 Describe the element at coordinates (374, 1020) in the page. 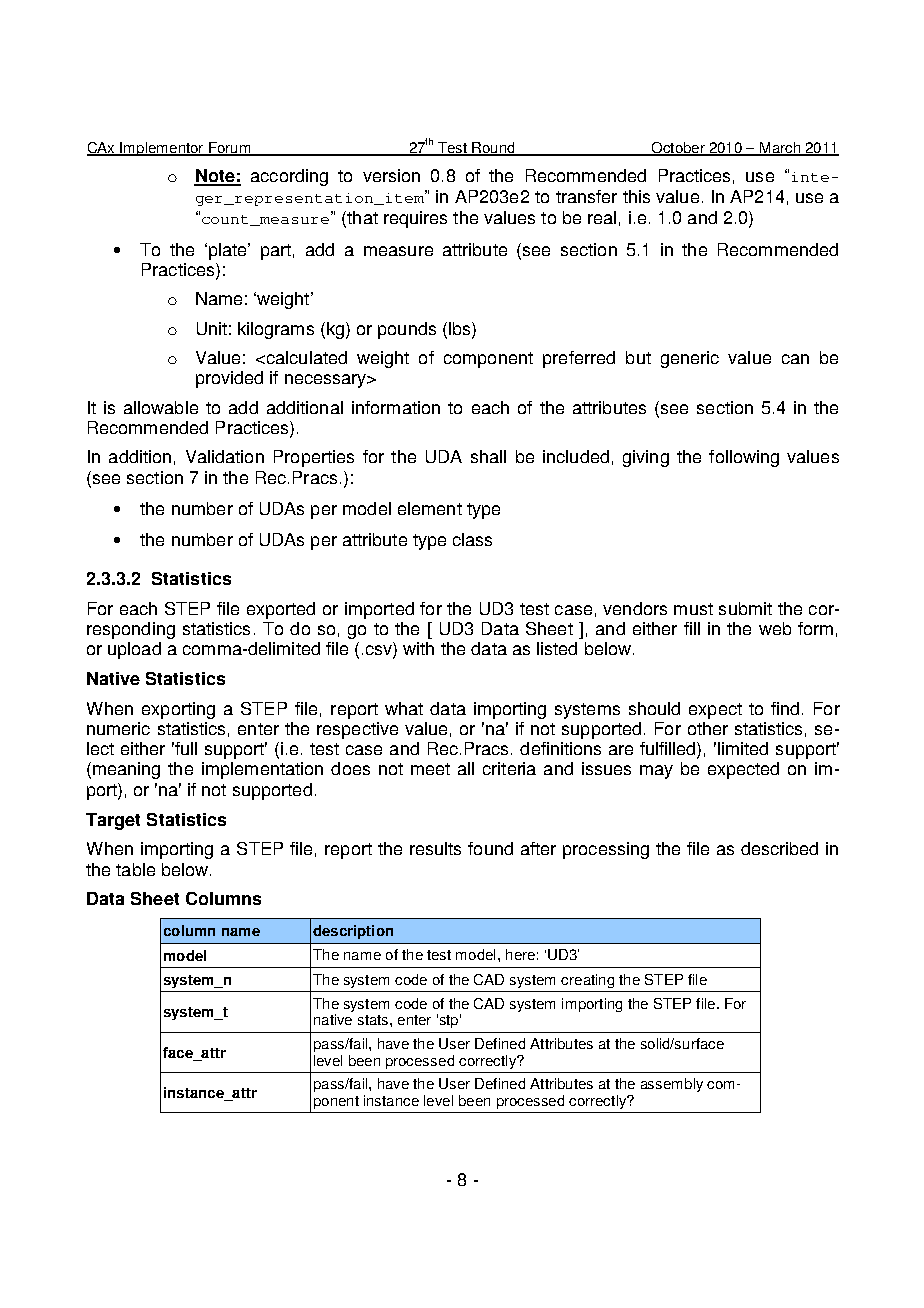

I see `stats` at that location.
